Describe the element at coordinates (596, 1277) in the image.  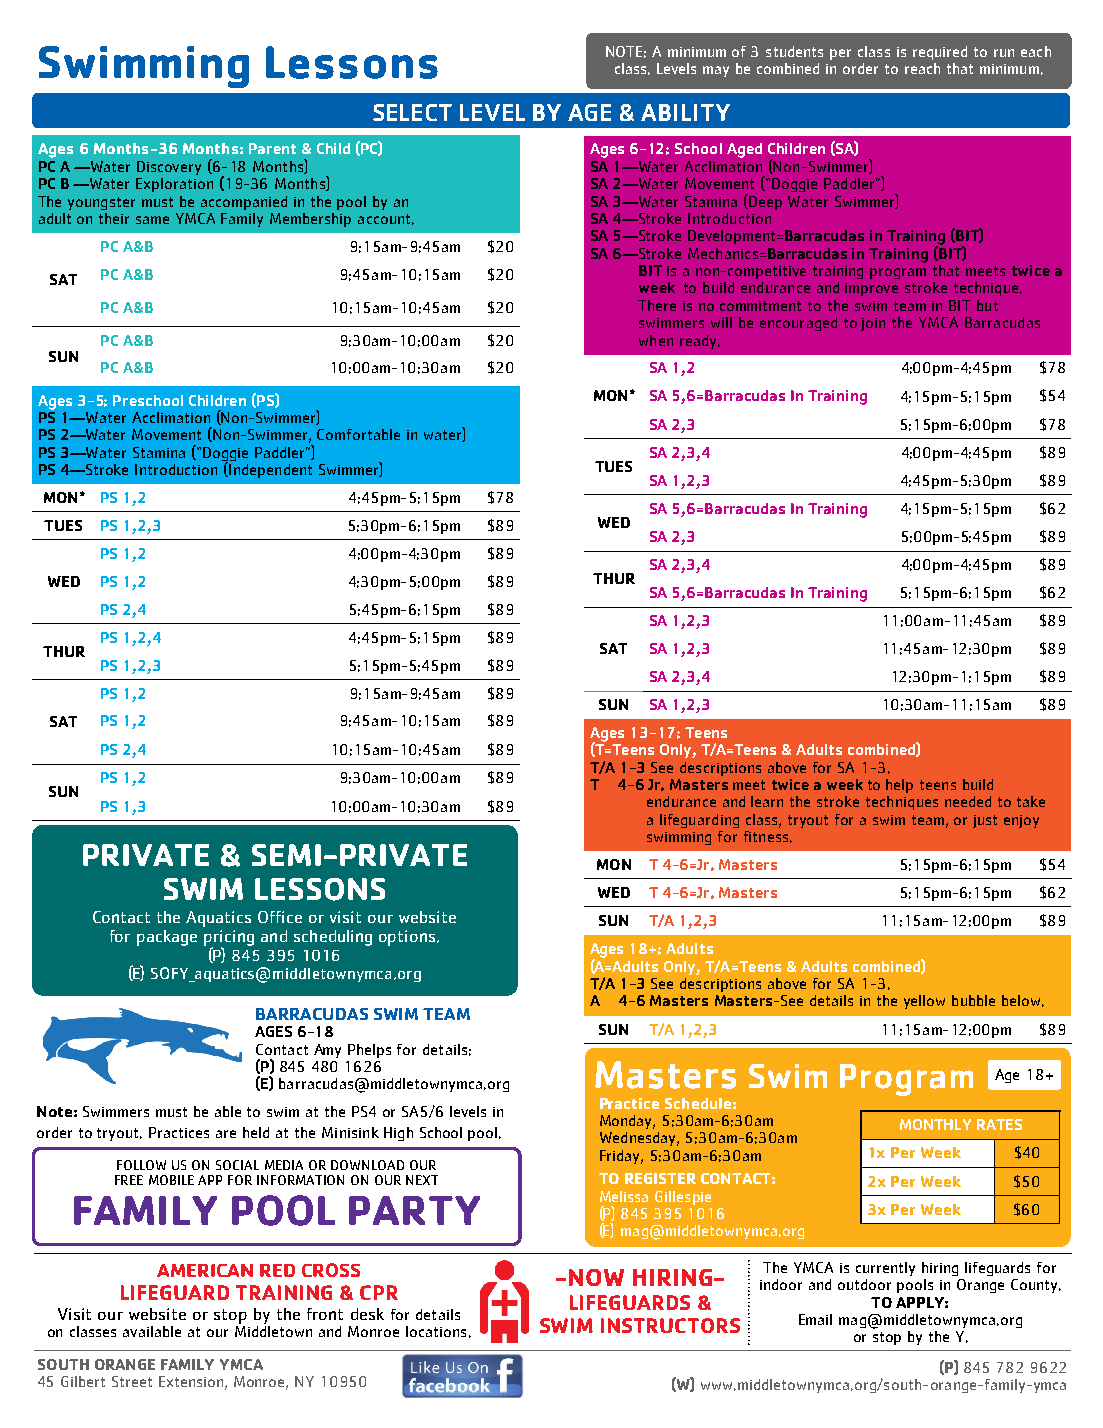
I see `NOW` at that location.
